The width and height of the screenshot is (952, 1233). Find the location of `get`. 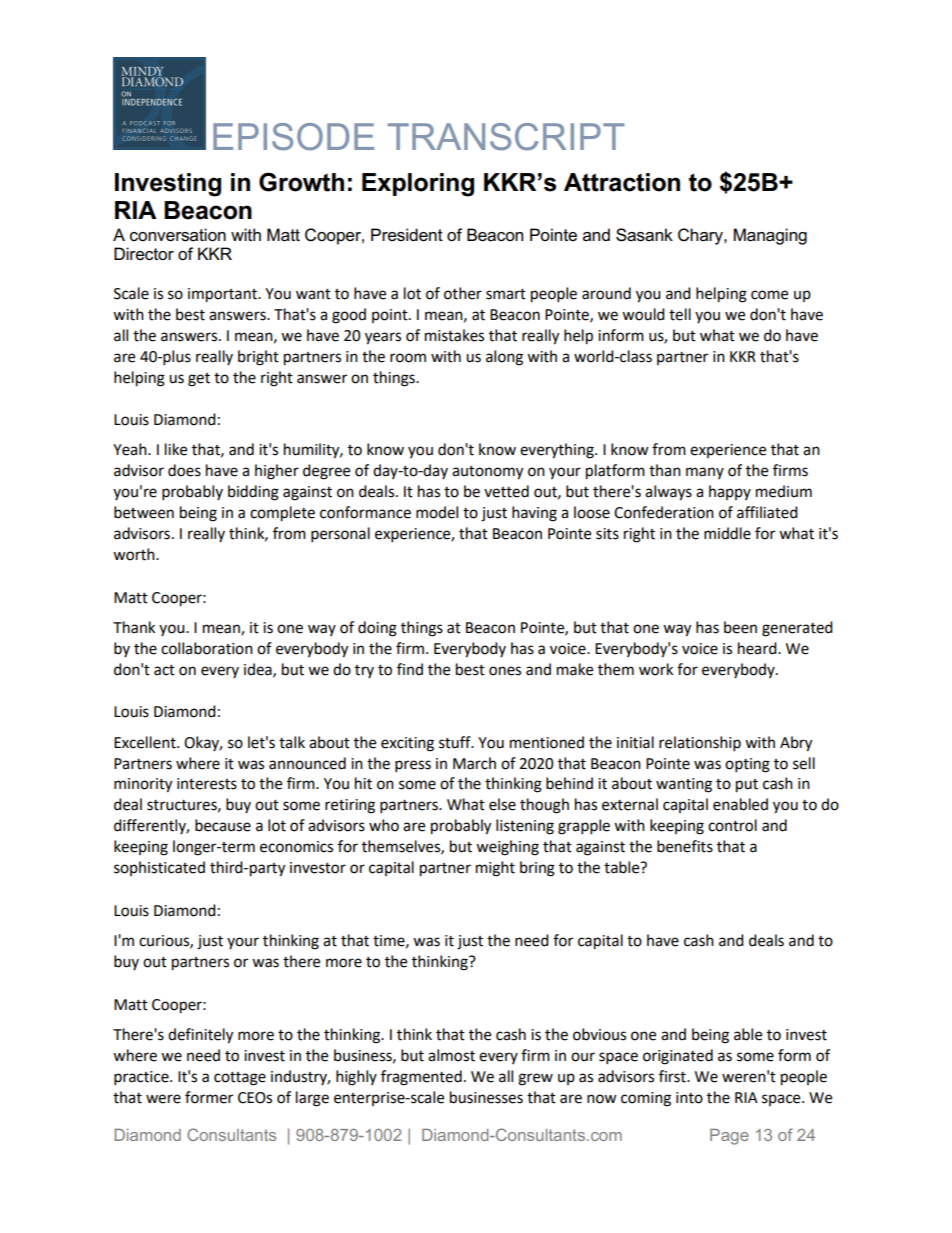

get is located at coordinates (199, 380).
